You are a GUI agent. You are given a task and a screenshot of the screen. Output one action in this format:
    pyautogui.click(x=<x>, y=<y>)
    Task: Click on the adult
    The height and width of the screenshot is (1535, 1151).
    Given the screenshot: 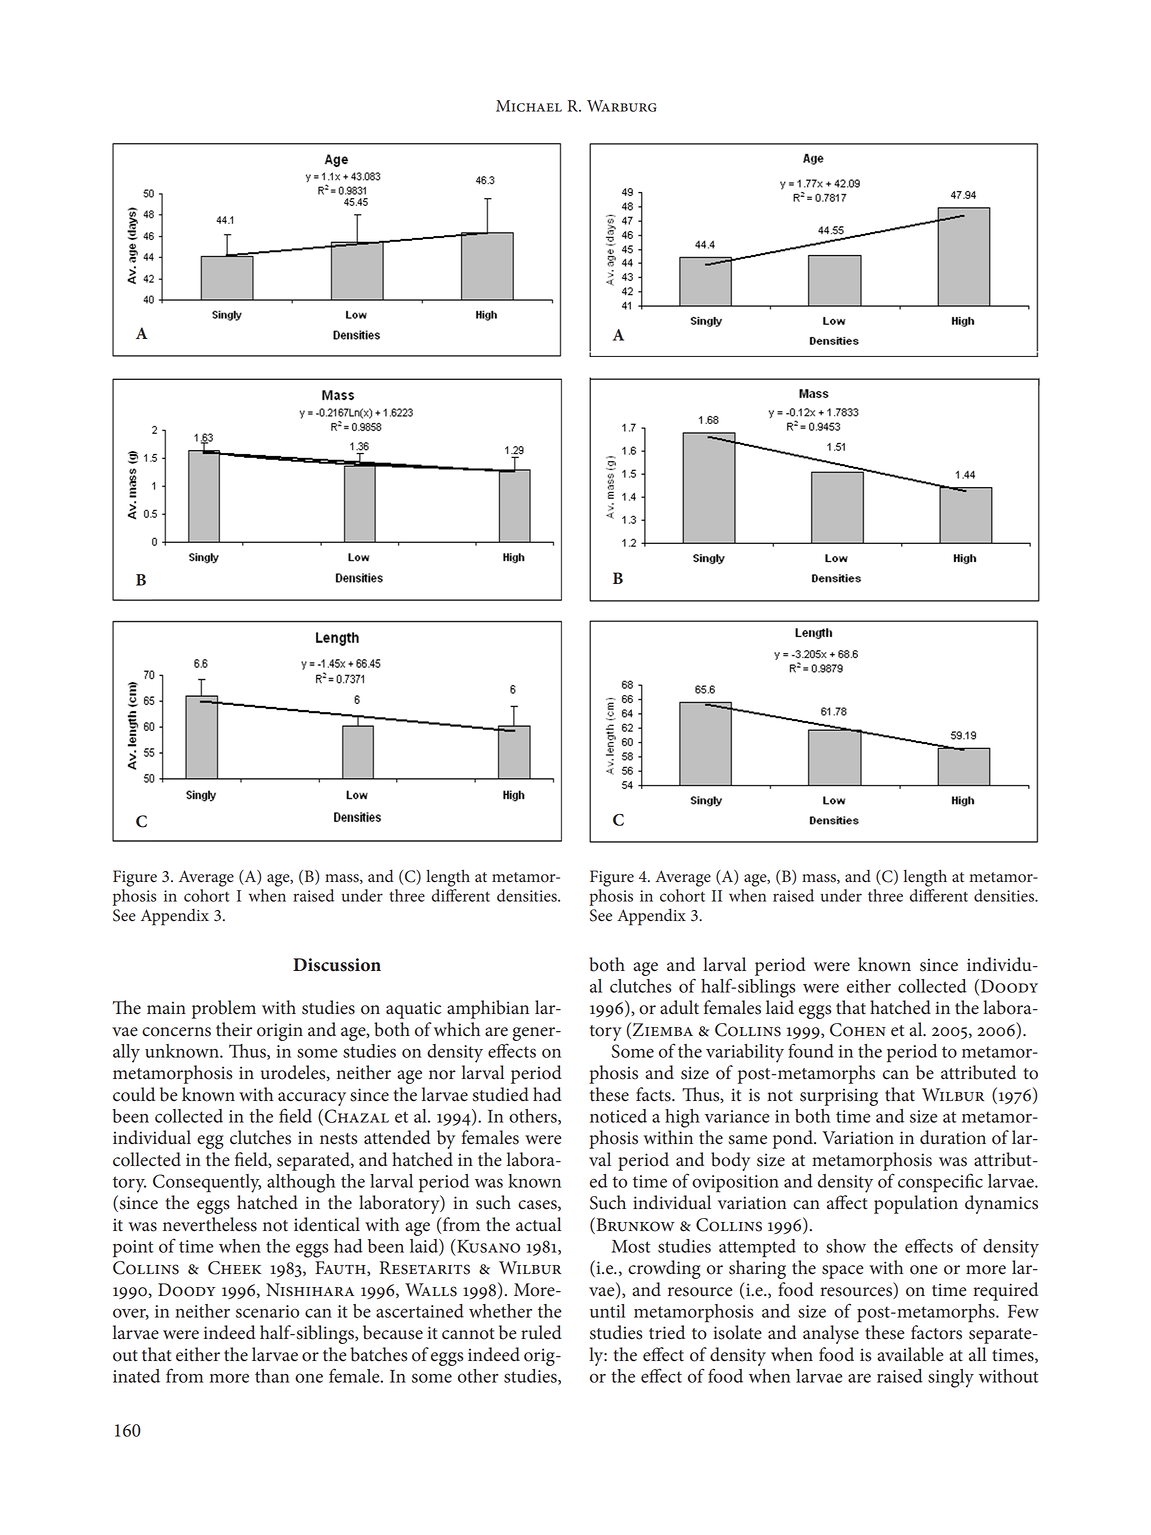 What is the action you would take?
    pyautogui.click(x=679, y=1007)
